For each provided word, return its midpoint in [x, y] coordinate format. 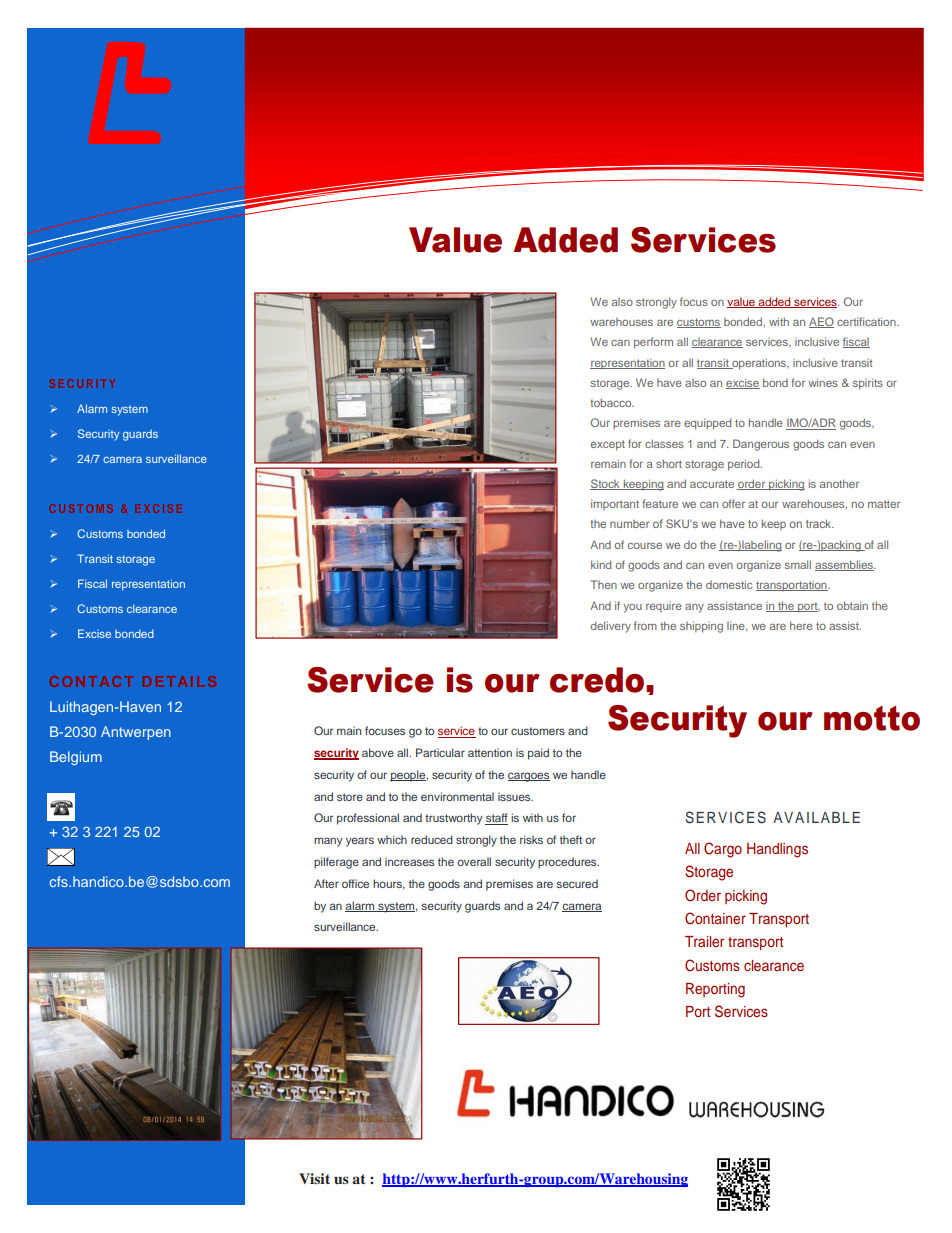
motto [872, 718]
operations [759, 364]
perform [653, 343]
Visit [314, 1178]
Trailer [704, 941]
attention [490, 752]
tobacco [612, 402]
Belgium [76, 758]
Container [715, 918]
